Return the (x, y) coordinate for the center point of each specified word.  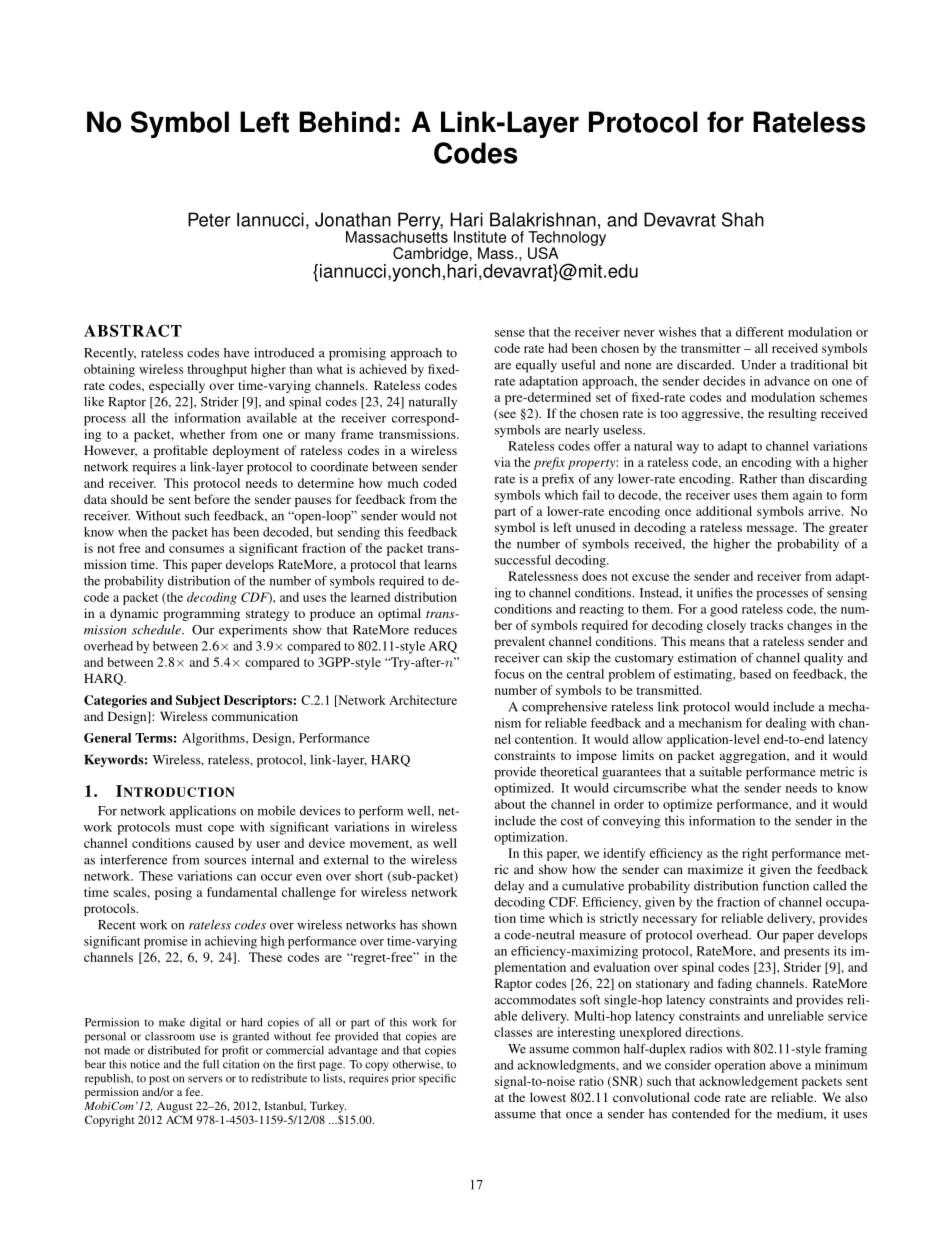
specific (437, 1079)
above (786, 1065)
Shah (743, 219)
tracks (766, 625)
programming (201, 614)
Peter (209, 219)
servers (205, 1079)
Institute (480, 237)
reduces (435, 630)
